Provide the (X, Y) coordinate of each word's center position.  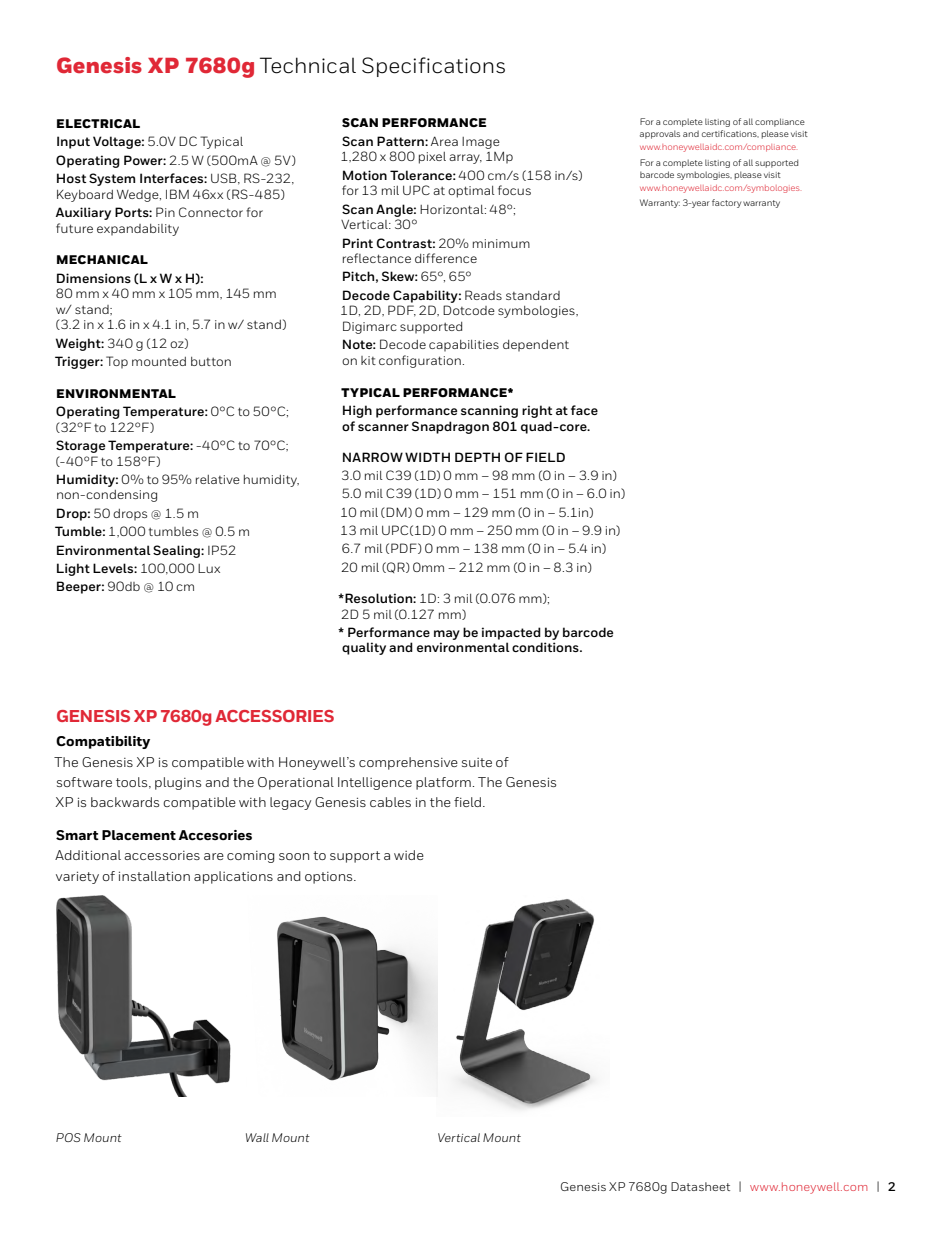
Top (117, 362)
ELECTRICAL (98, 123)
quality (364, 648)
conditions (546, 647)
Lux (209, 568)
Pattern (401, 141)
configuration (420, 361)
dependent (536, 346)
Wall (257, 1137)
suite (477, 762)
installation (154, 876)
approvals (660, 134)
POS (68, 1137)
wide (409, 855)
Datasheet (700, 1186)
